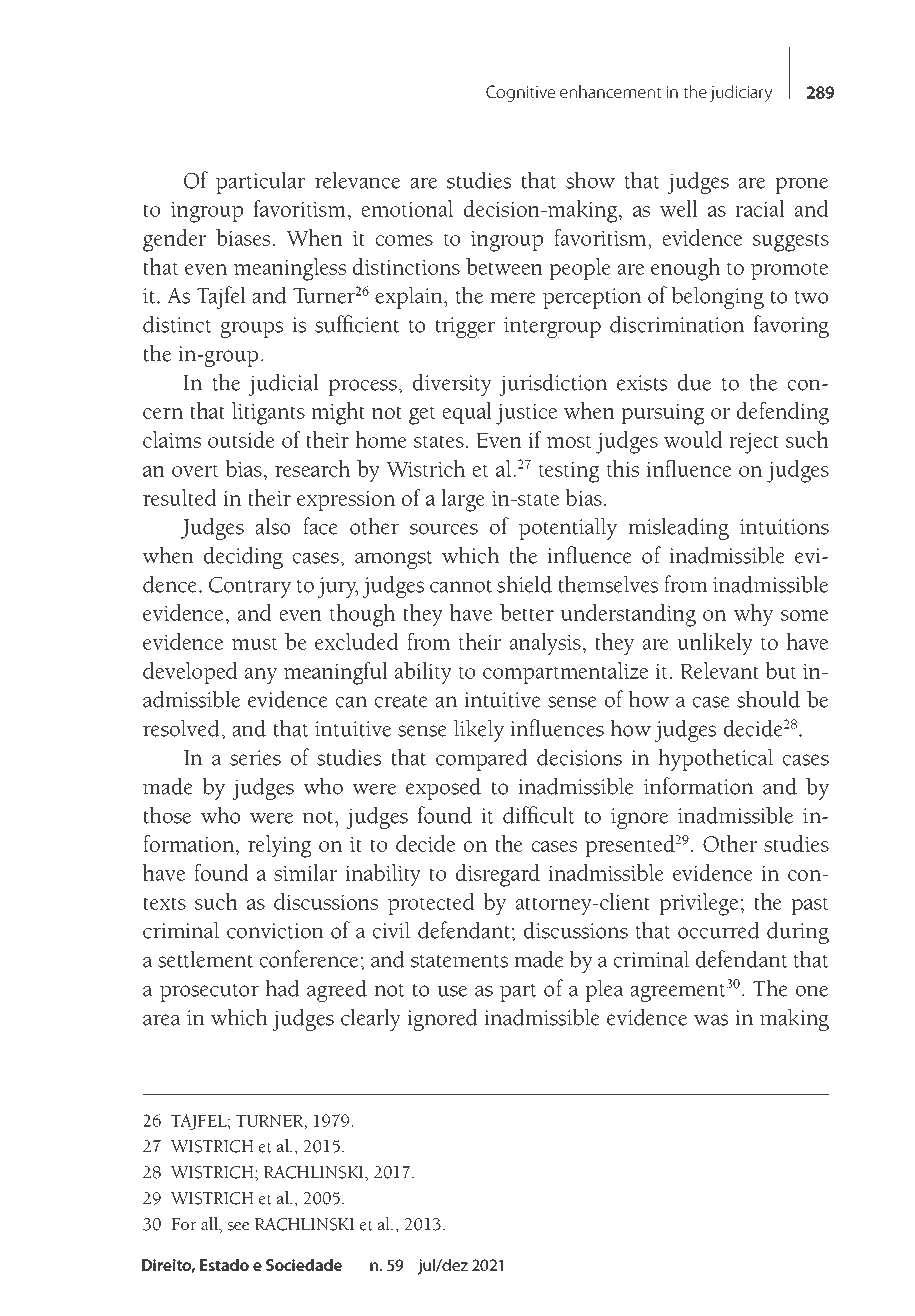  What do you see at coordinates (741, 93) in the page?
I see `judiciary` at bounding box center [741, 93].
